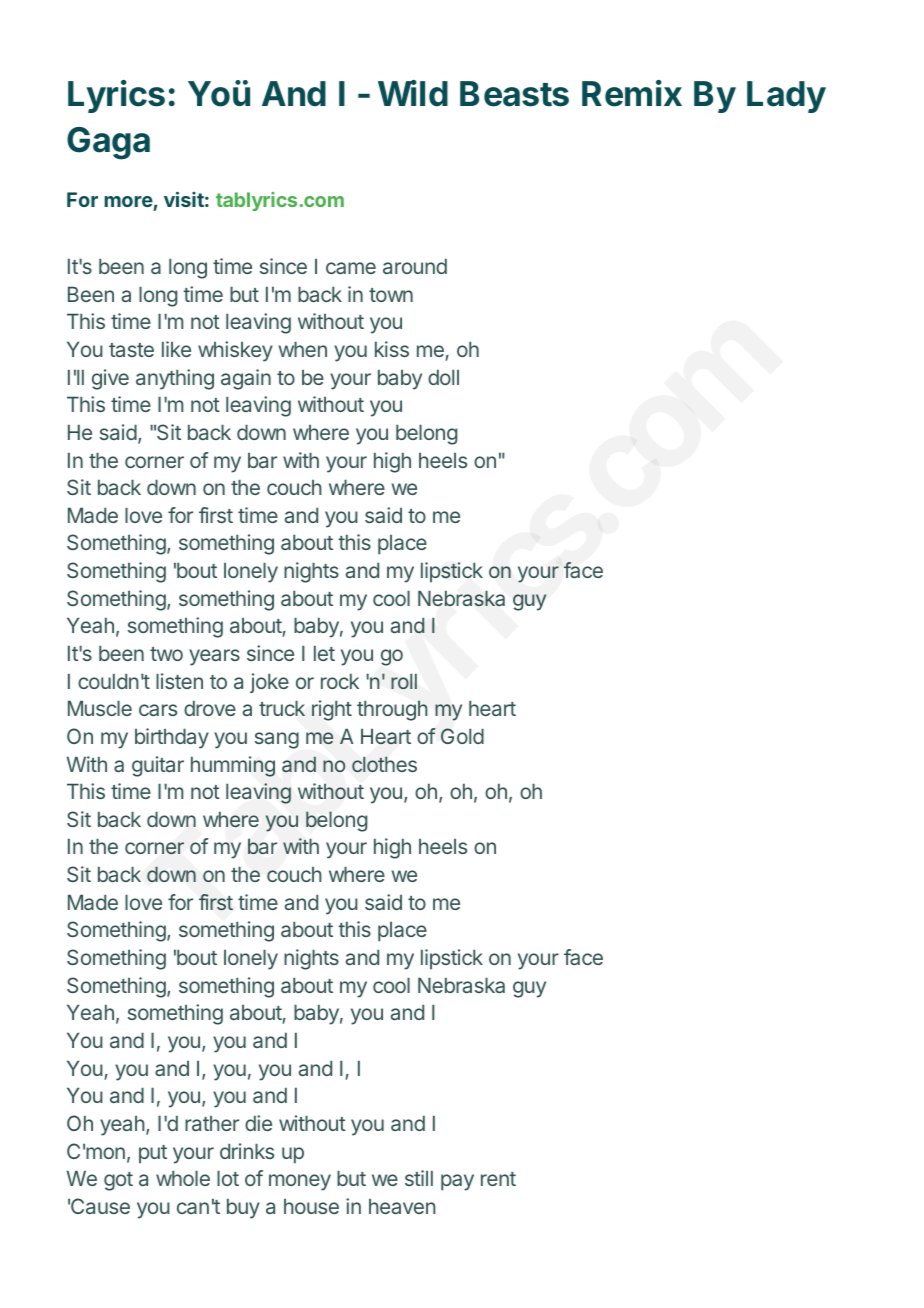 The height and width of the document is (1308, 924). What do you see at coordinates (419, 1178) in the document?
I see `still` at bounding box center [419, 1178].
